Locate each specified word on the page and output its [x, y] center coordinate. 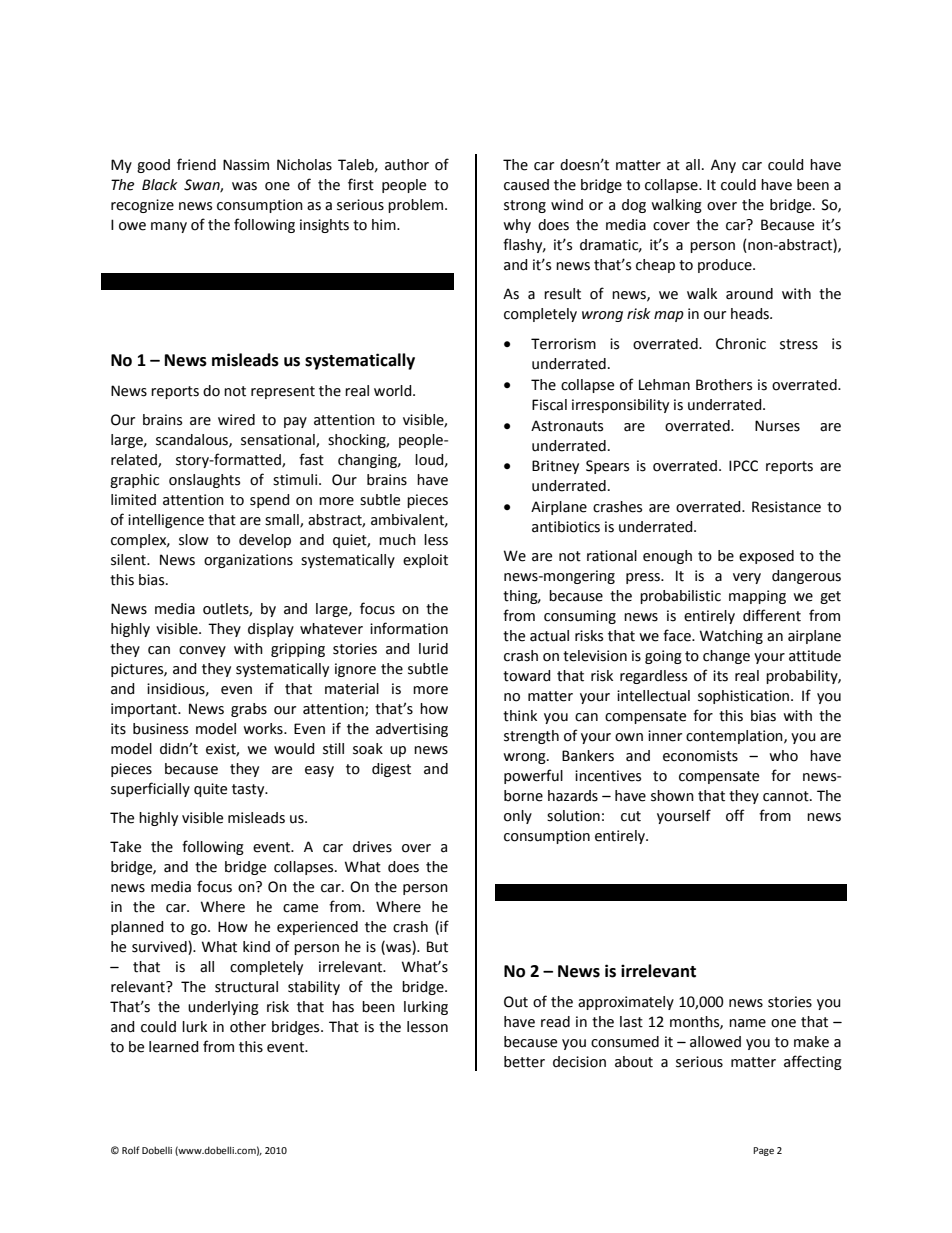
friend [196, 164]
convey [202, 651]
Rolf [130, 1150]
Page [763, 1151]
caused [526, 185]
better [524, 1062]
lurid [433, 649]
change [726, 657]
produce [726, 266]
